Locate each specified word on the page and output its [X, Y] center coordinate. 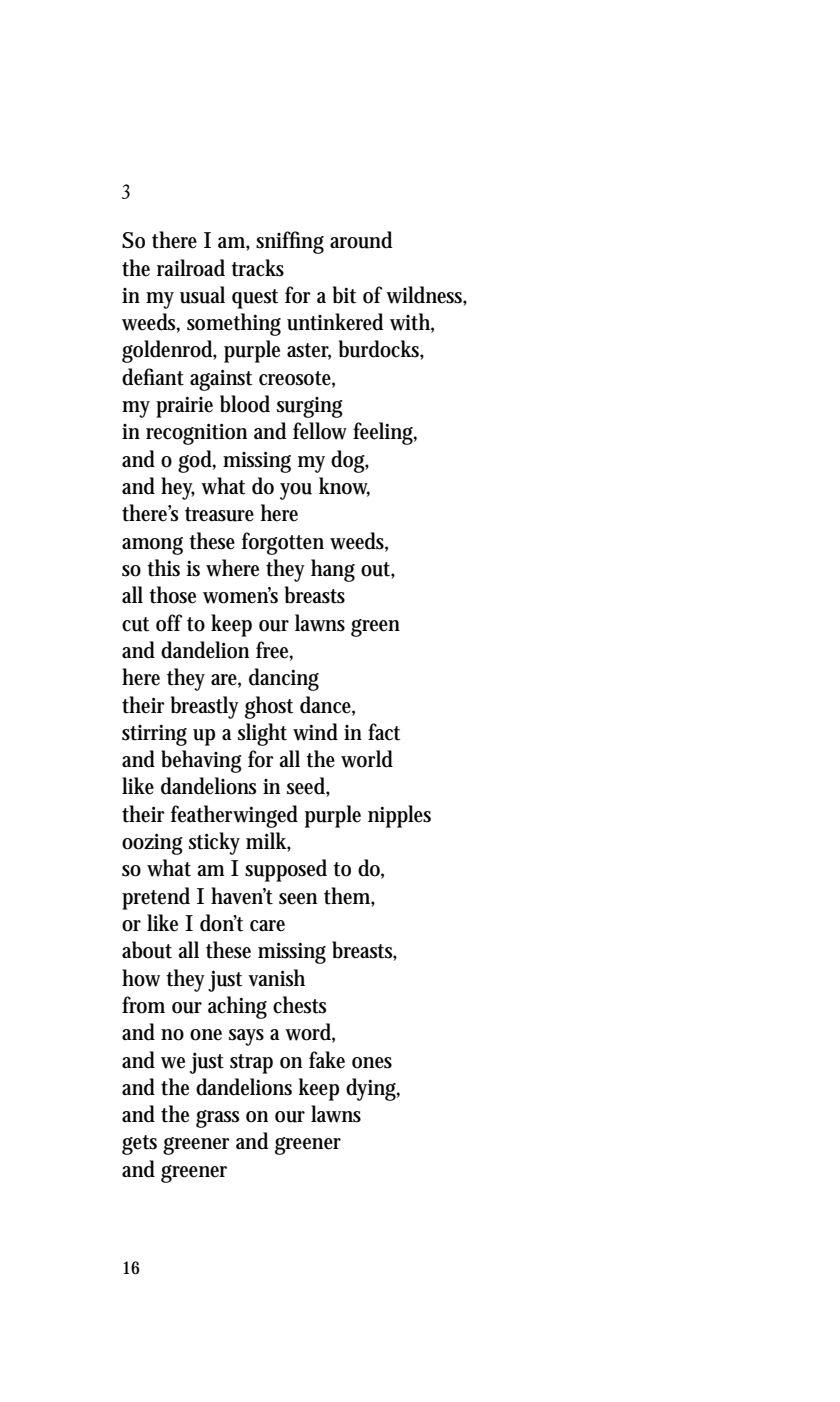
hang [333, 570]
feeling [385, 433]
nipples [399, 816]
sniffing [290, 242]
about [147, 950]
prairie [184, 407]
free [274, 651]
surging [310, 407]
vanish [276, 978]
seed [308, 787]
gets [139, 1145]
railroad [191, 268]
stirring [154, 735]
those [172, 595]
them [349, 896]
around [361, 240]
